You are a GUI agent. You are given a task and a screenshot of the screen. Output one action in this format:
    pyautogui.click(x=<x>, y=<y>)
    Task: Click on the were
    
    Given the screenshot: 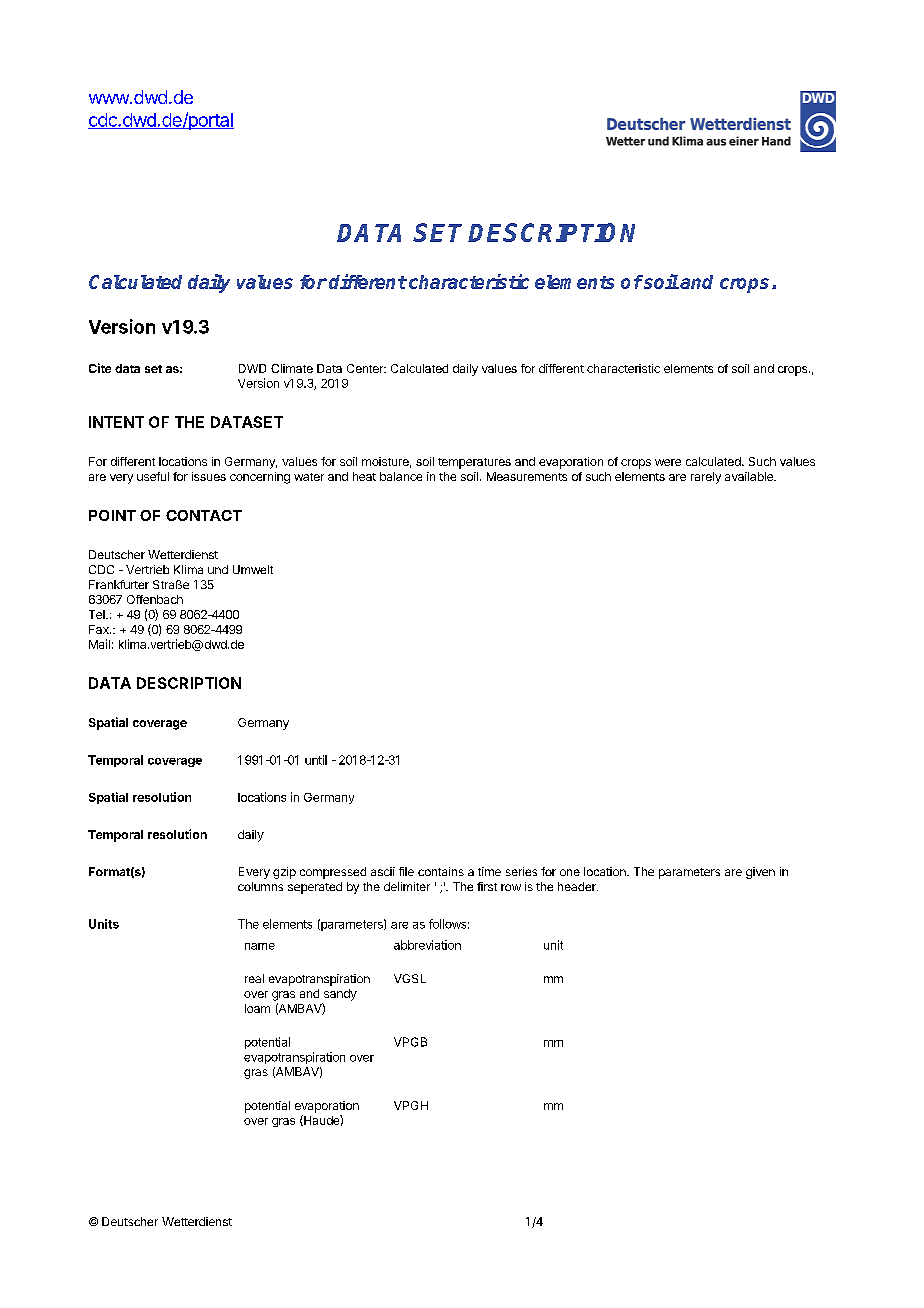 What is the action you would take?
    pyautogui.click(x=668, y=462)
